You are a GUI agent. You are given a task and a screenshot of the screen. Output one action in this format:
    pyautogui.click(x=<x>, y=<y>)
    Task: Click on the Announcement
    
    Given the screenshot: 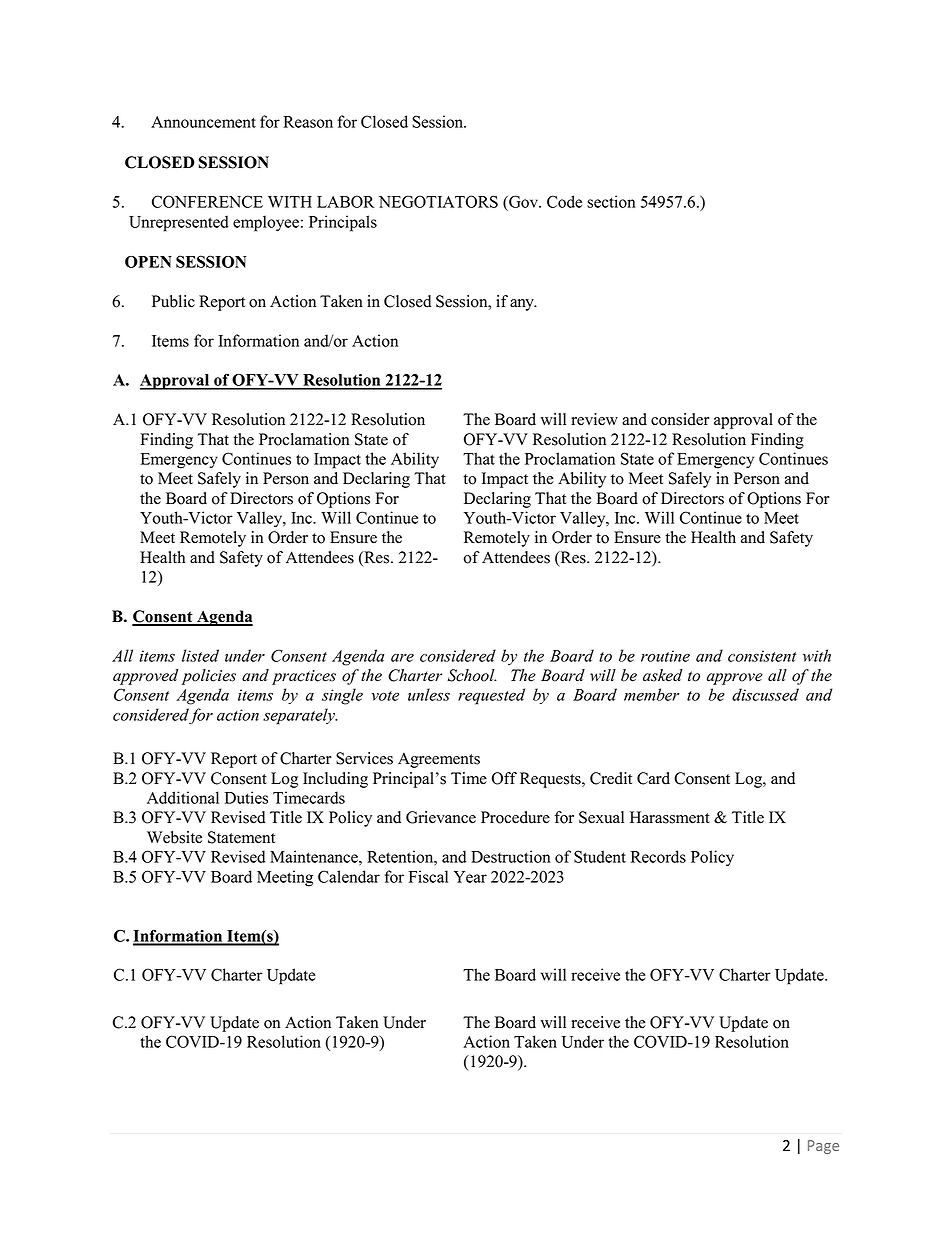 What is the action you would take?
    pyautogui.click(x=203, y=122)
